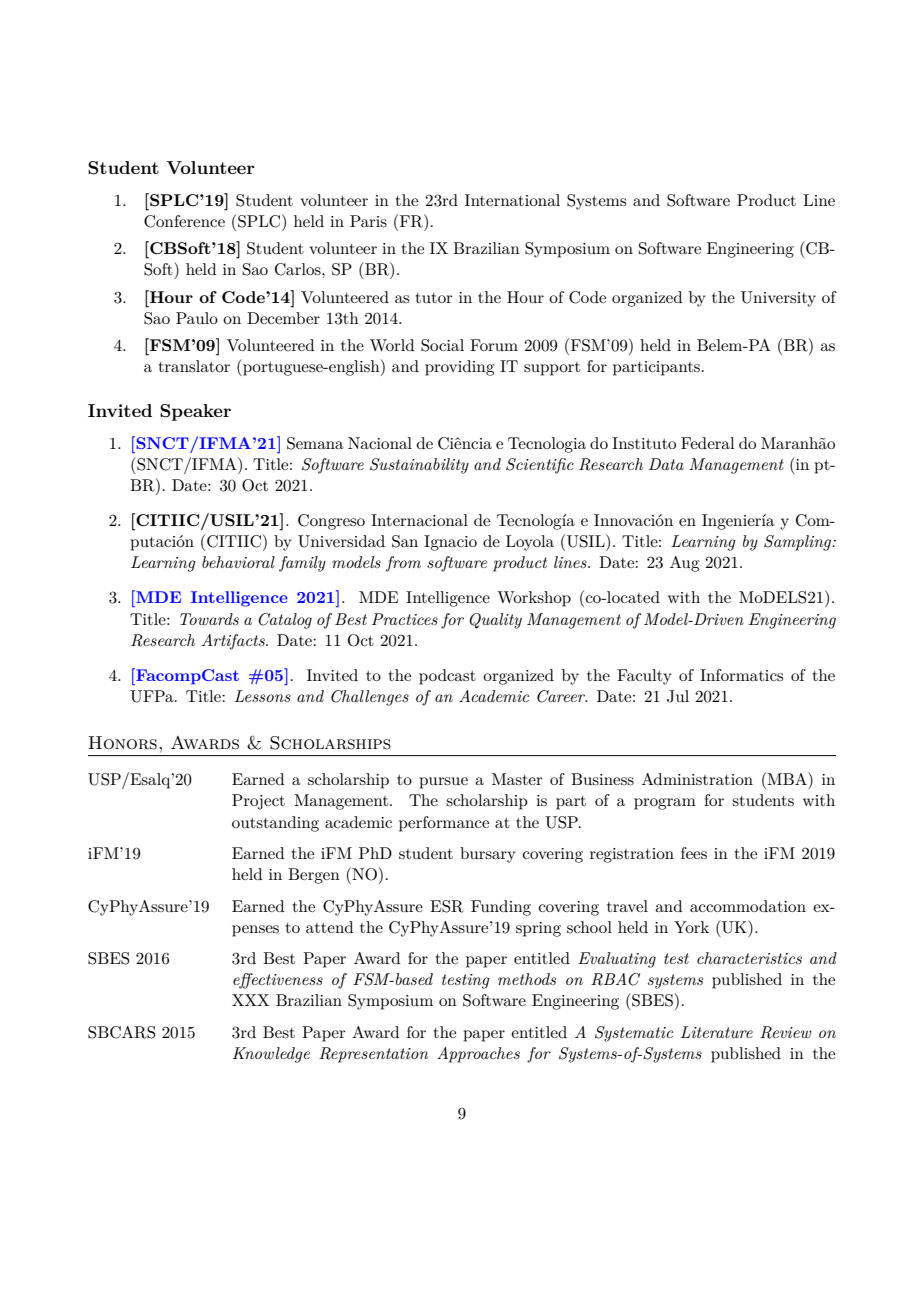  Describe the element at coordinates (495, 621) in the screenshot. I see `Quality` at that location.
